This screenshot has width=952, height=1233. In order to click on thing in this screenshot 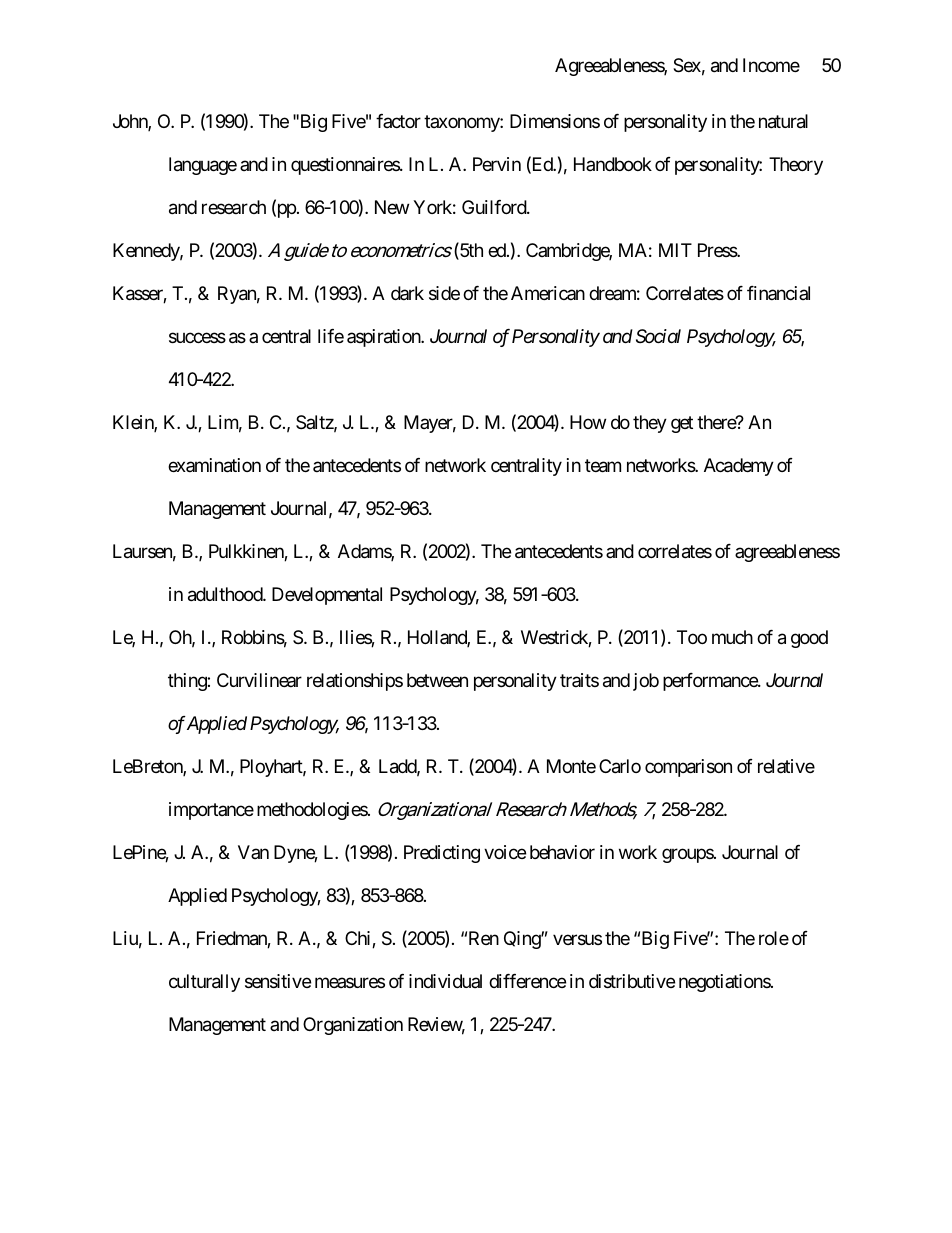, I will do `click(188, 682)`.
